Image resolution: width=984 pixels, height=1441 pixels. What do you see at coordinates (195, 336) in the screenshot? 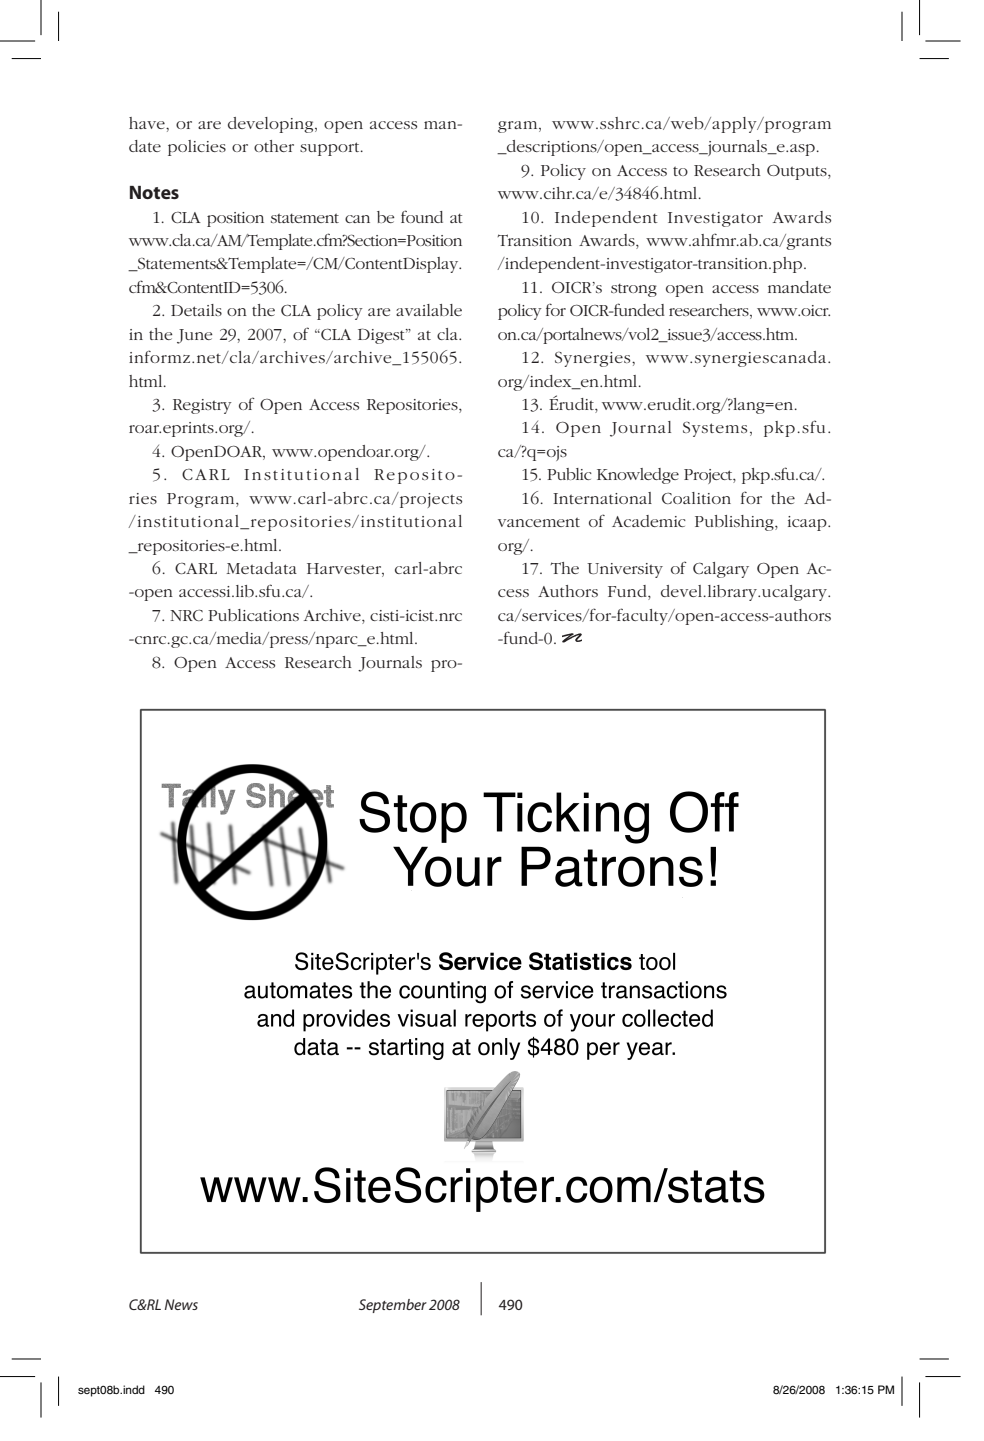
I see `June` at bounding box center [195, 336].
